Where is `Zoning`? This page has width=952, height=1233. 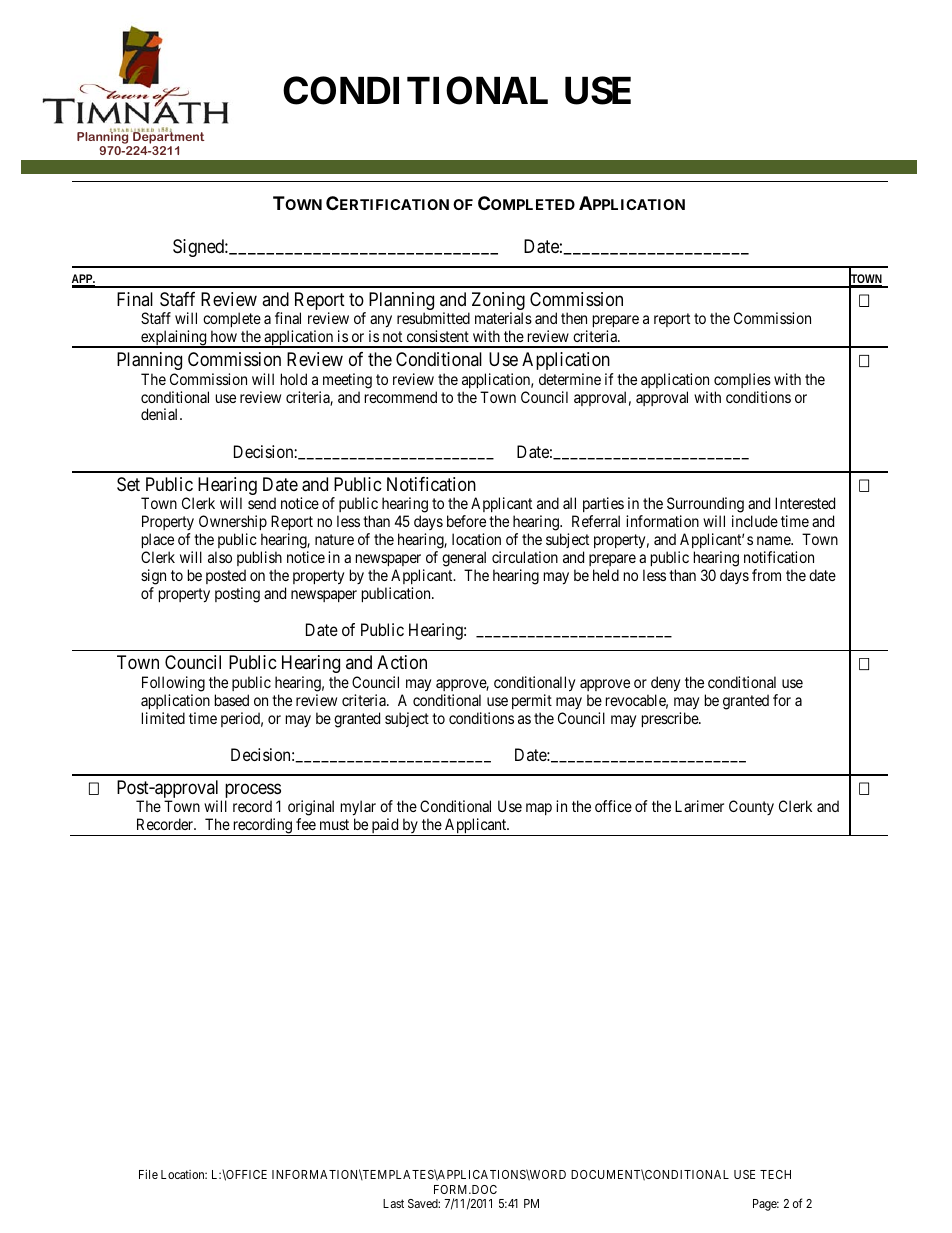
Zoning is located at coordinates (498, 302).
